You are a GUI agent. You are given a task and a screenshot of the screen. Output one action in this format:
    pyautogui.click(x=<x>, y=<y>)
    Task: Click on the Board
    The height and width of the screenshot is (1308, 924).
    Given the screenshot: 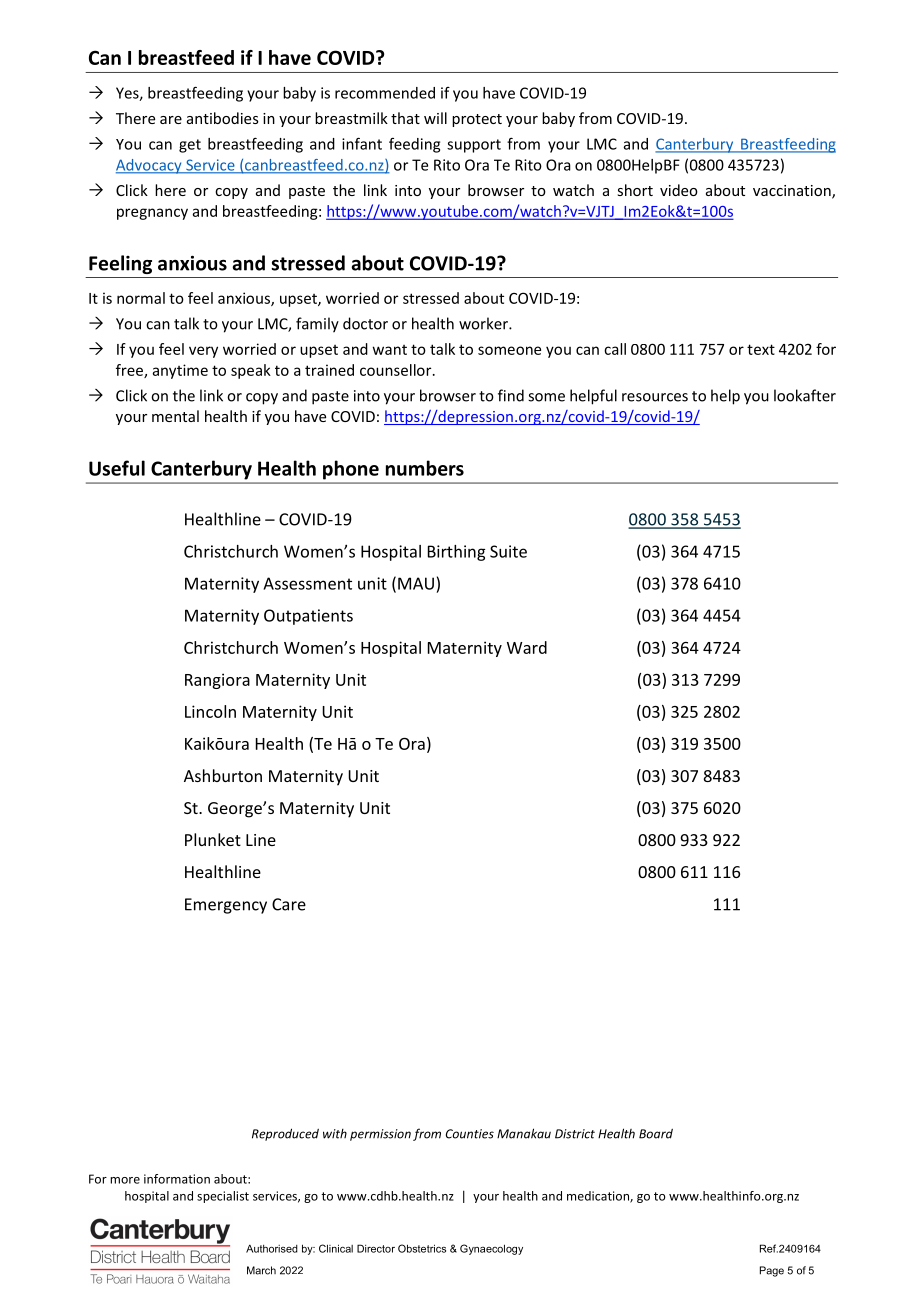 What is the action you would take?
    pyautogui.click(x=656, y=1134)
